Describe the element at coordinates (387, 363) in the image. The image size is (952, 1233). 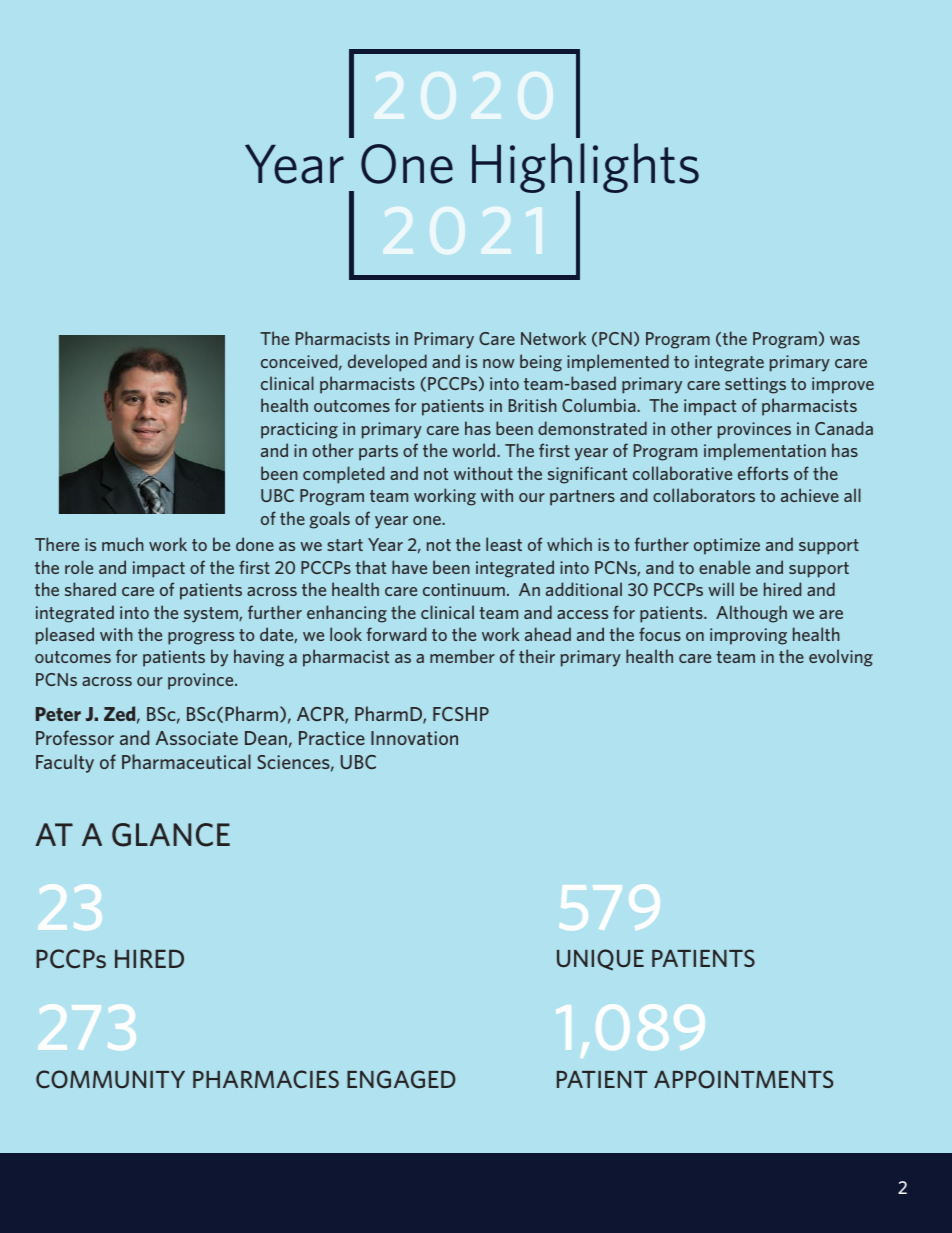
I see `developed` at that location.
